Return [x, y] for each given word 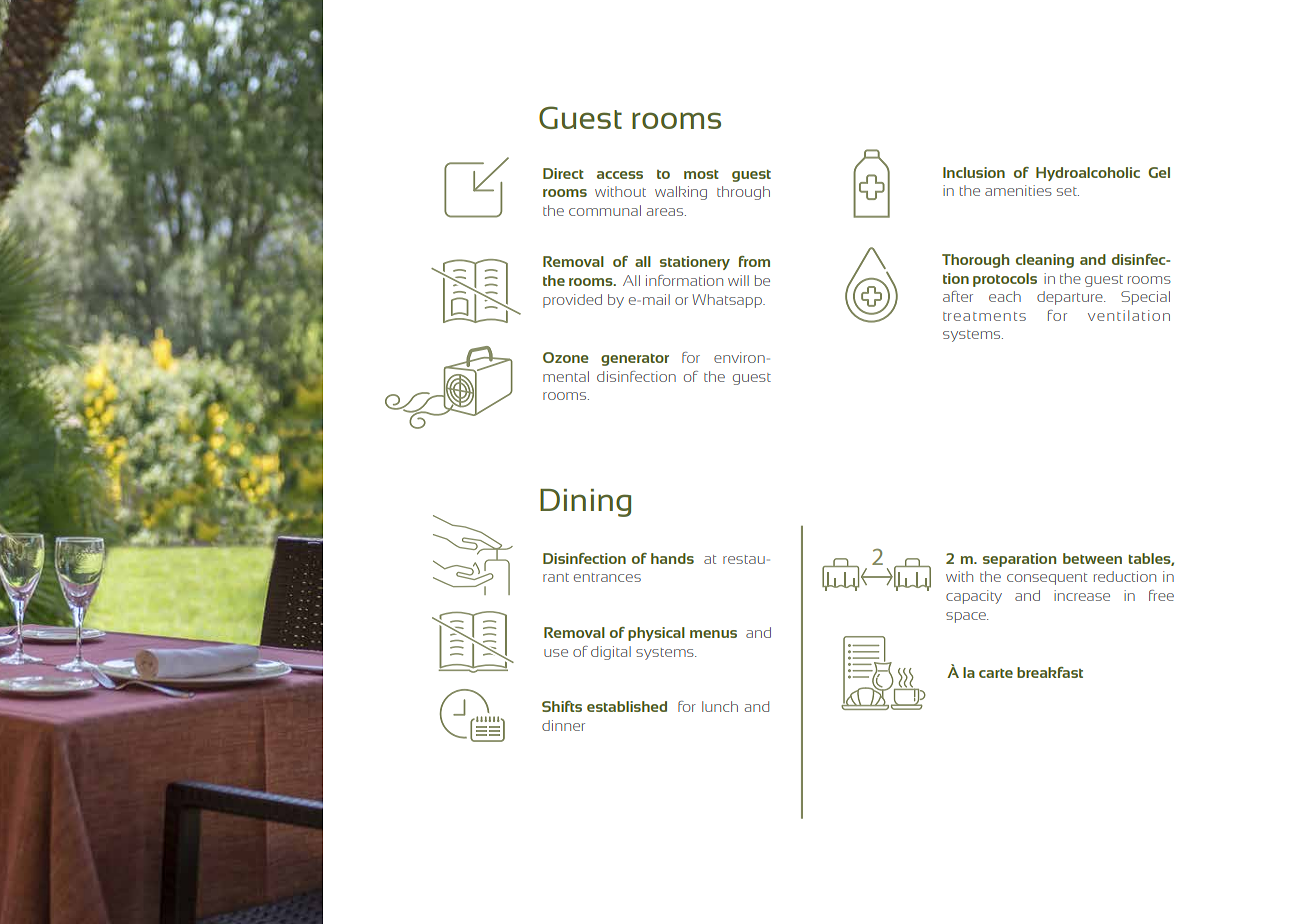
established [627, 706]
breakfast [1050, 672]
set [1068, 191]
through [743, 193]
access [620, 175]
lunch [720, 706]
